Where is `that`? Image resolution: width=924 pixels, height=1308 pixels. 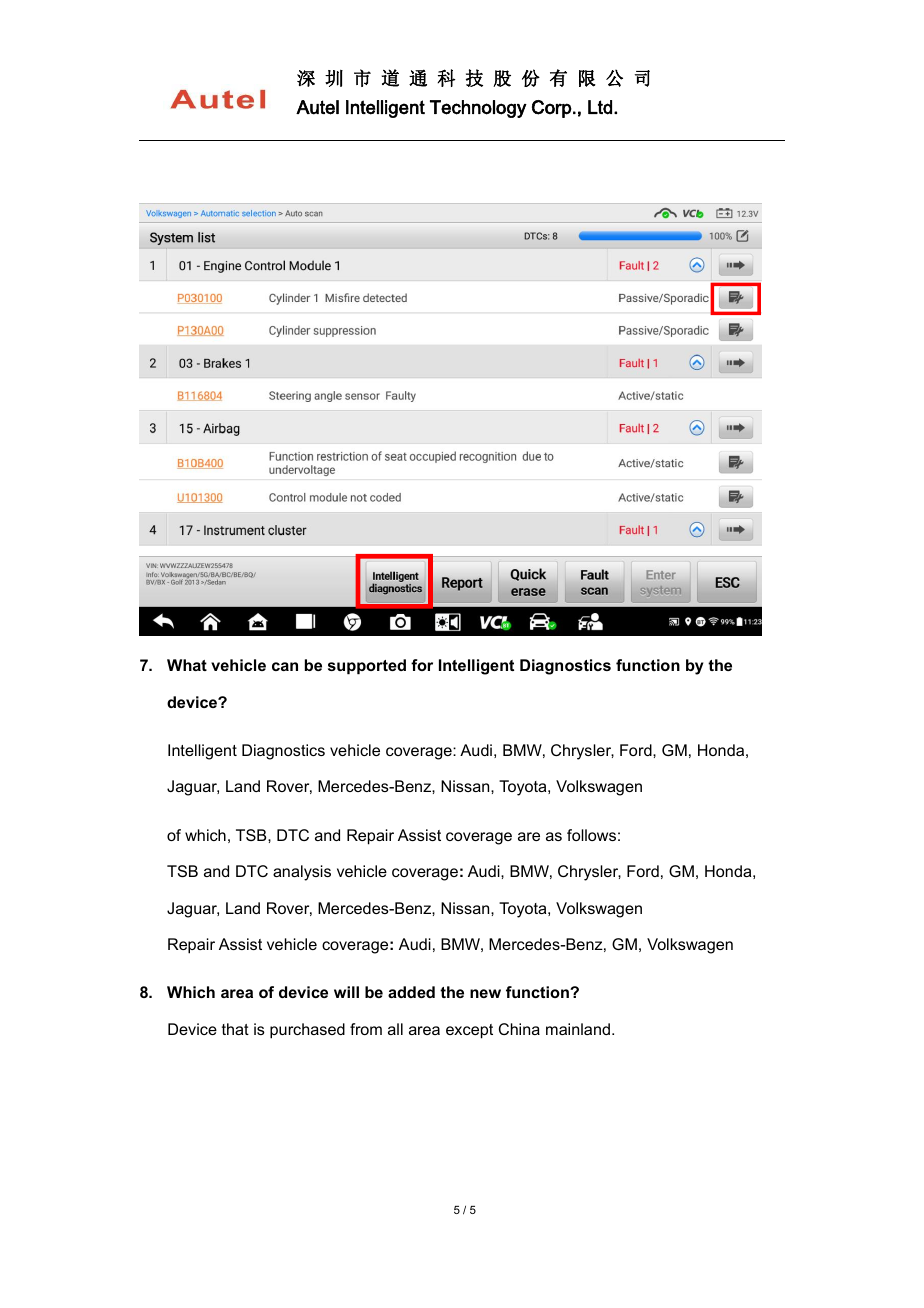 that is located at coordinates (235, 1029).
